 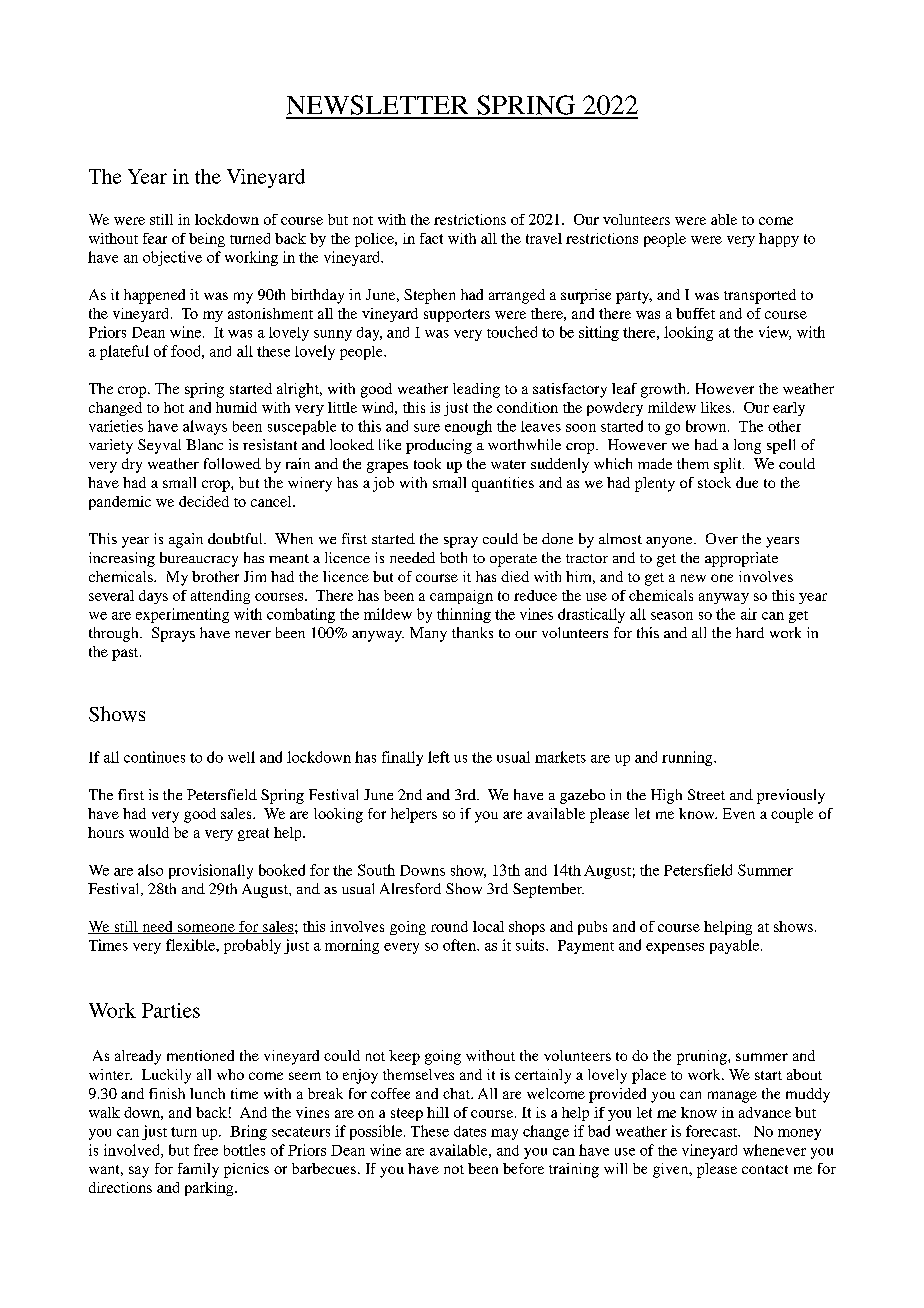 I want to click on Stephen, so click(x=429, y=296).
